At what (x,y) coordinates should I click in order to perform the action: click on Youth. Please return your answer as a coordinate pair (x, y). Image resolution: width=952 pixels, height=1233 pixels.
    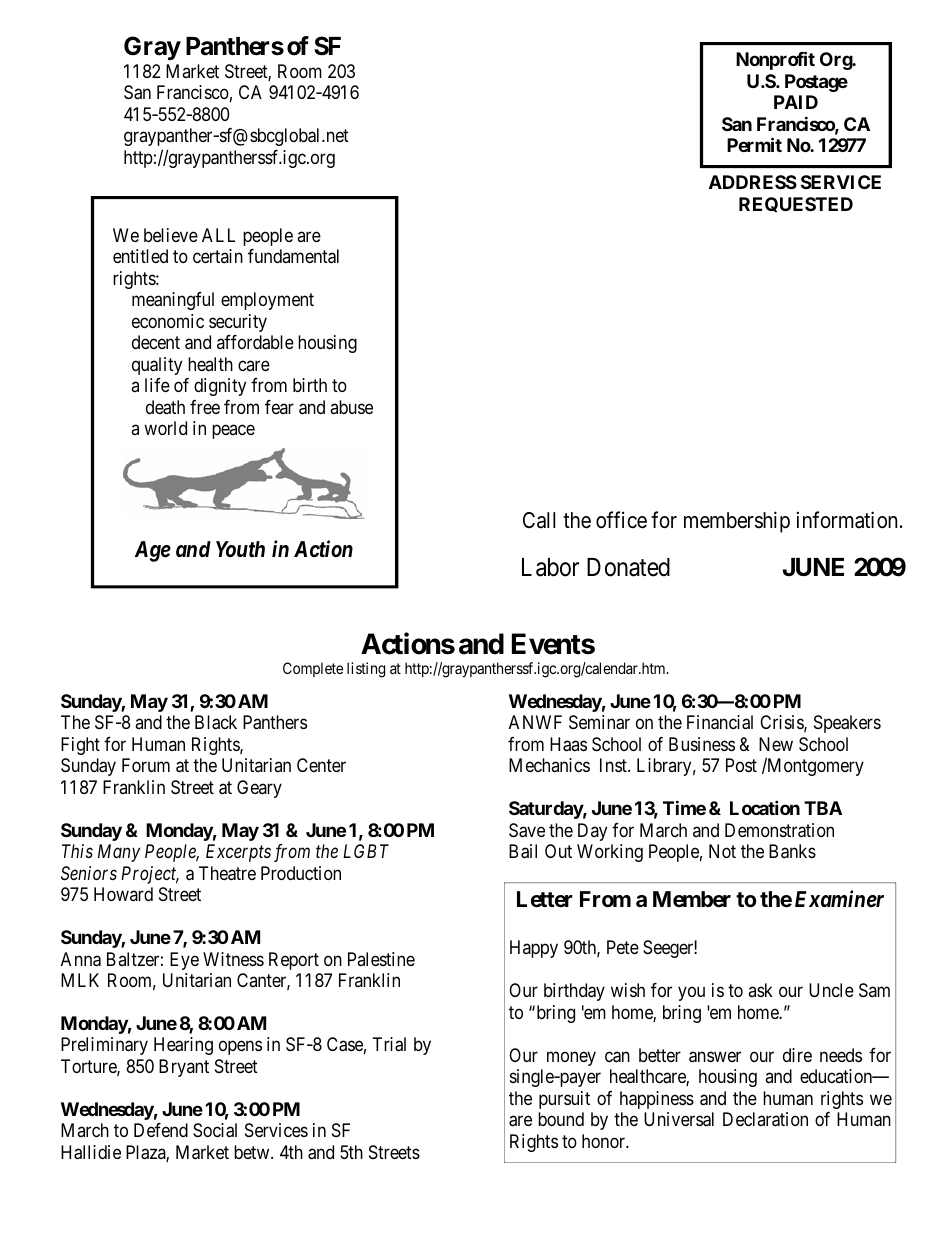
    Looking at the image, I should click on (240, 549).
